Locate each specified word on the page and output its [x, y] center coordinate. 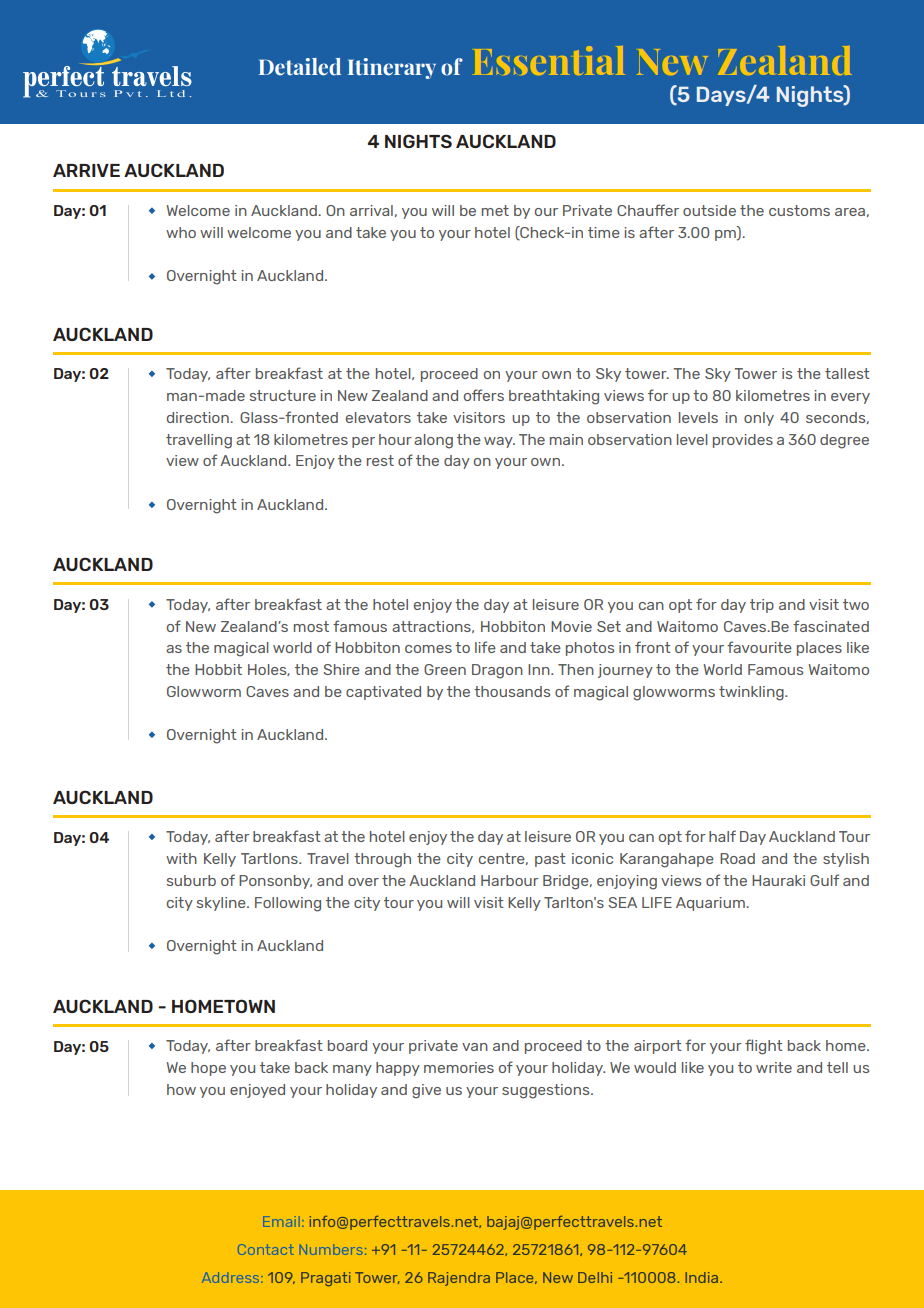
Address [232, 1277]
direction [199, 417]
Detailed [300, 67]
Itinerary [392, 68]
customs [799, 210]
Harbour [510, 880]
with [181, 858]
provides [743, 441]
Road [737, 858]
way [499, 442]
